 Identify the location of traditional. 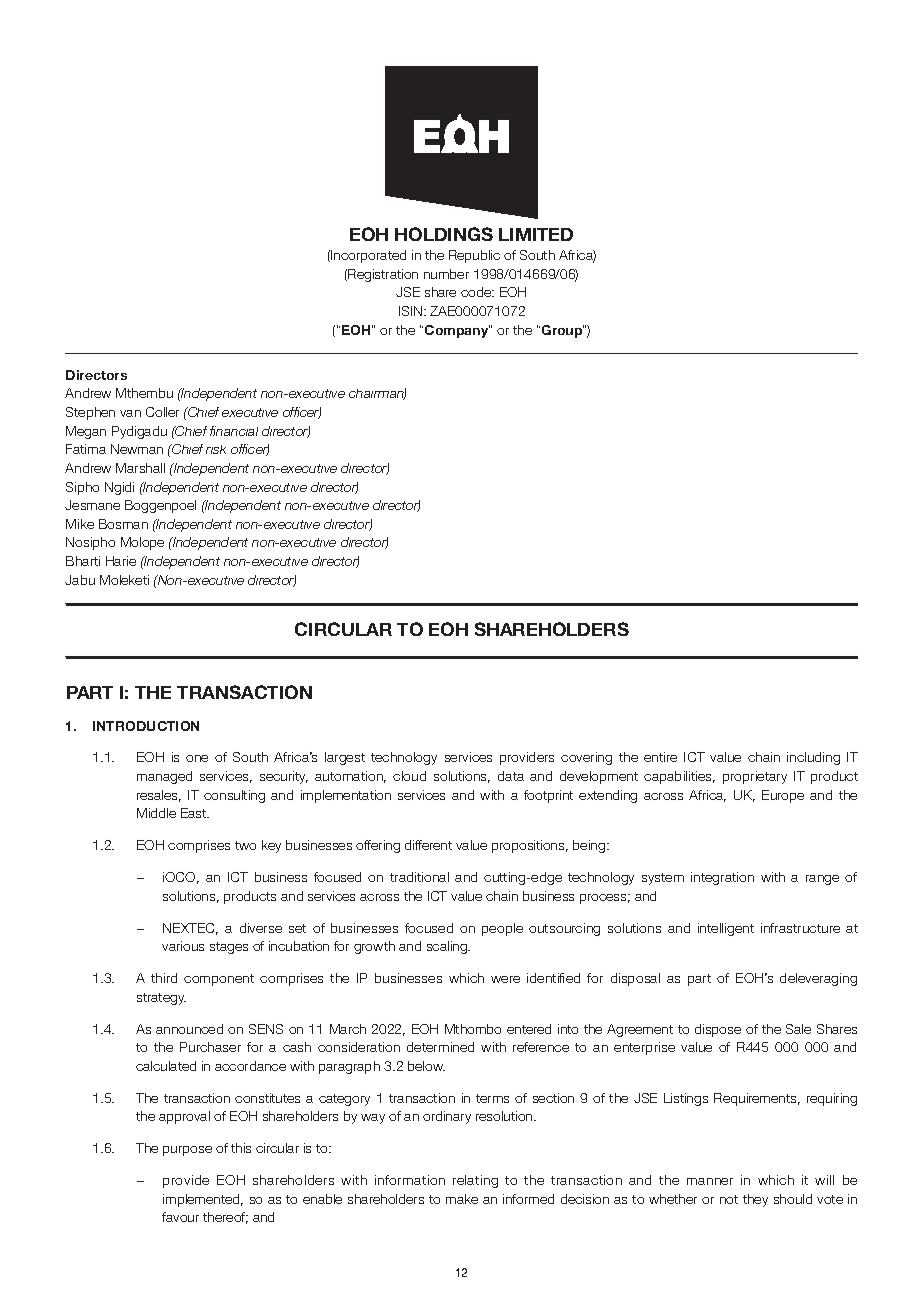
(419, 877).
